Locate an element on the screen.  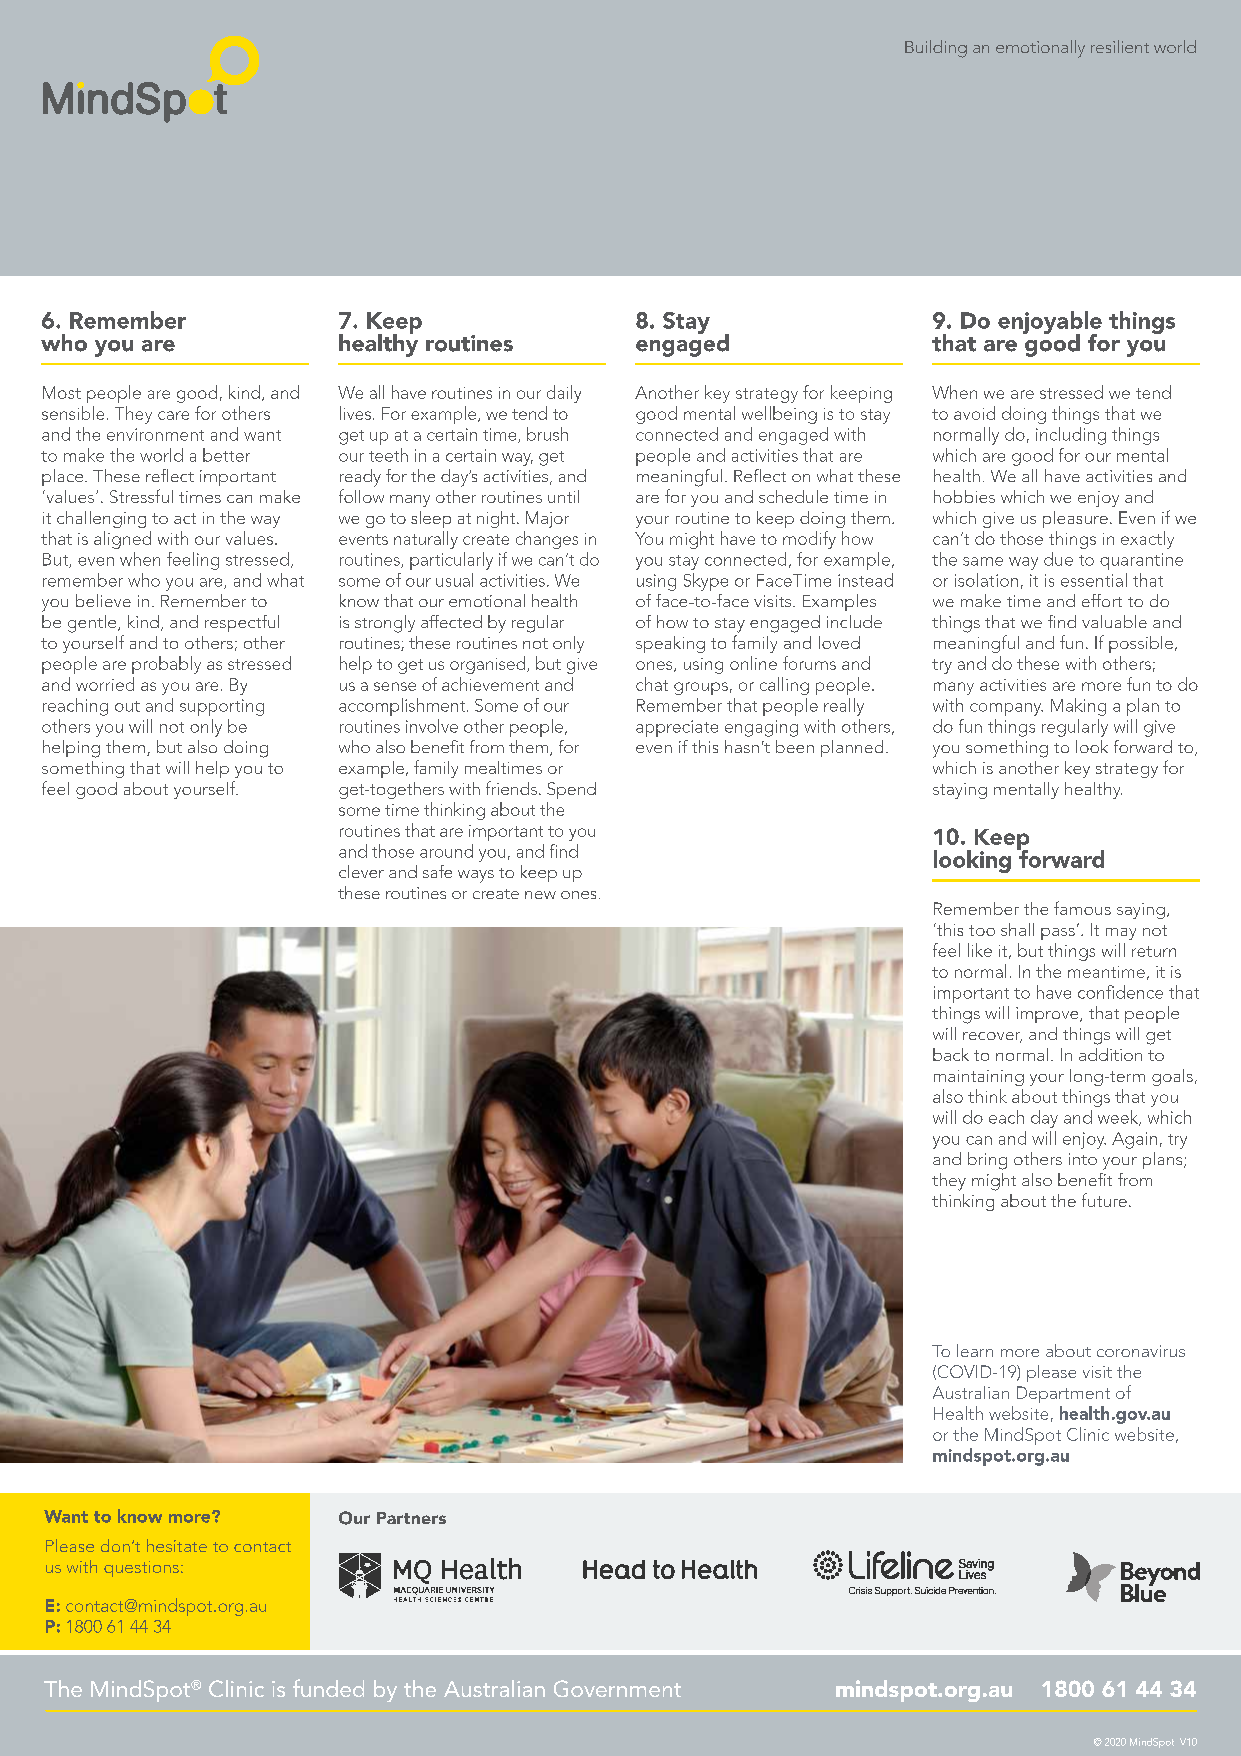
speaking is located at coordinates (670, 644).
